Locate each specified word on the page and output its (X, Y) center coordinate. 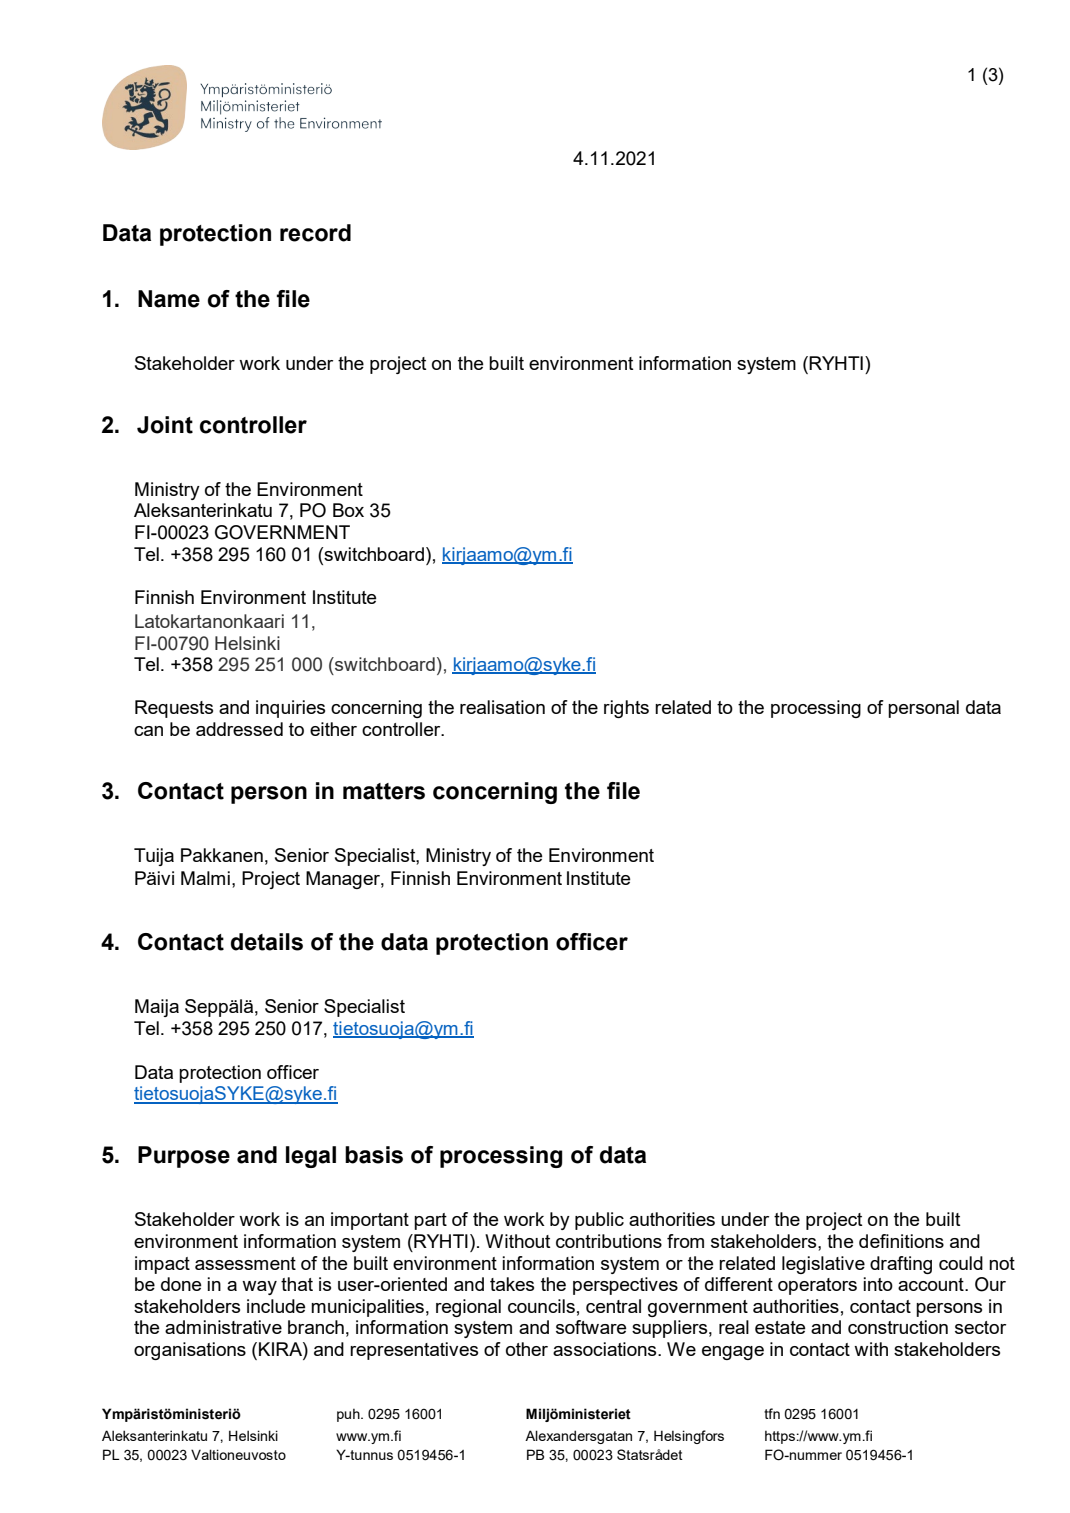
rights (626, 709)
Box (348, 510)
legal (311, 1157)
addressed (239, 729)
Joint (165, 425)
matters (384, 791)
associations (606, 1349)
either (333, 729)
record (315, 233)
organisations (190, 1351)
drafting (901, 1265)
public (599, 1221)
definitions (901, 1241)
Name (169, 299)
